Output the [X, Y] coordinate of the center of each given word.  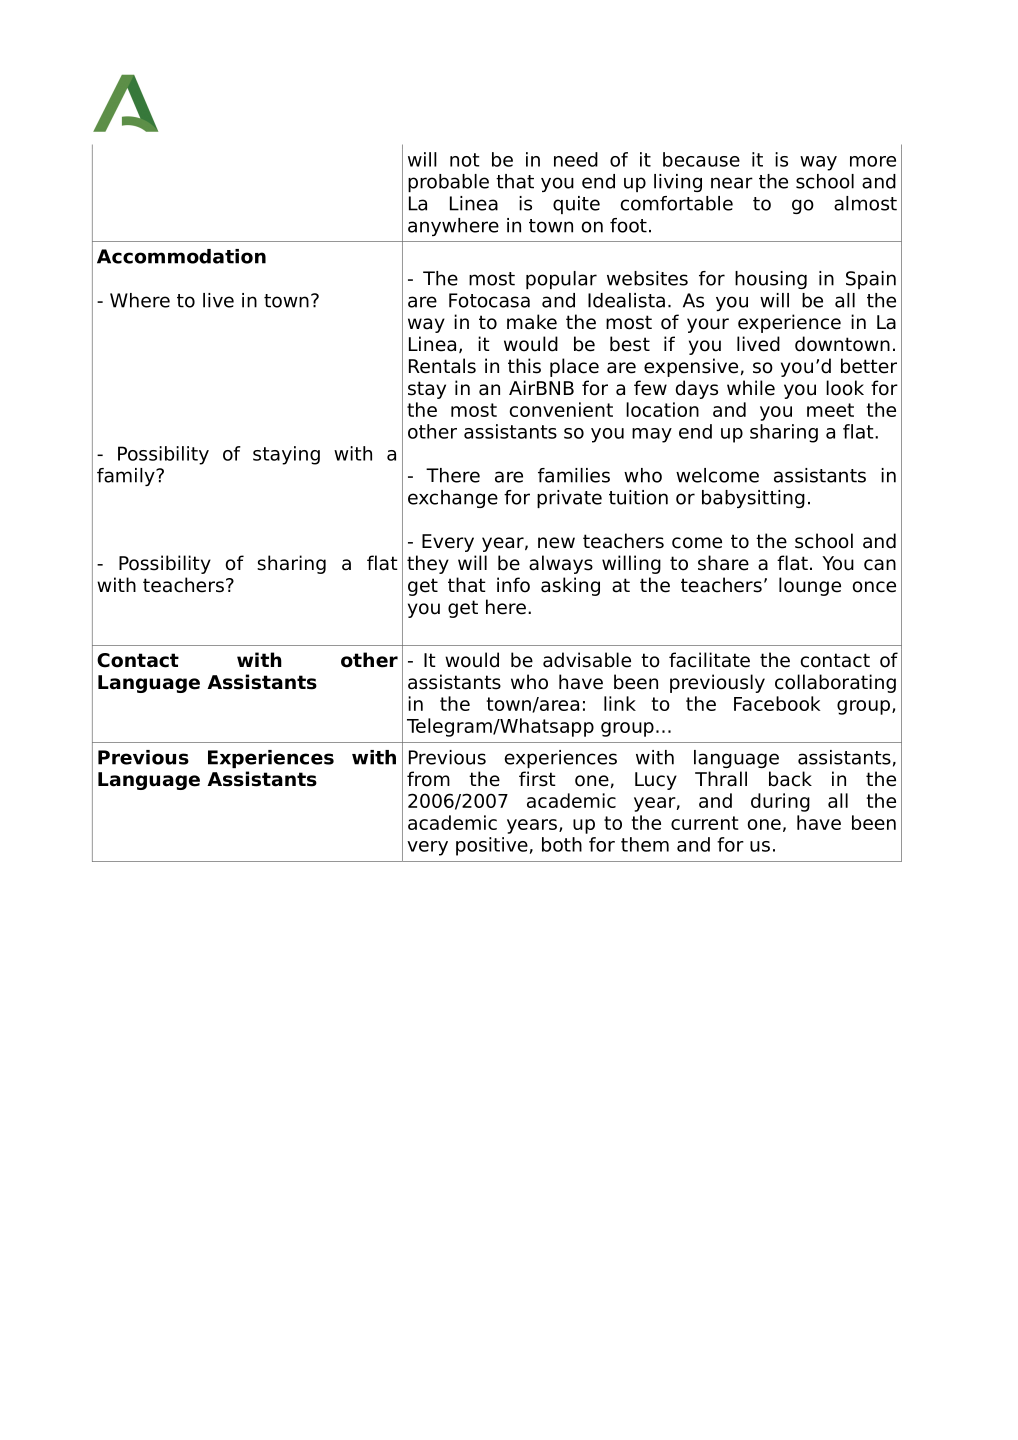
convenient [561, 409]
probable [448, 183]
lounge [810, 586]
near [732, 183]
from [428, 779]
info [513, 585]
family [127, 477]
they [428, 564]
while [751, 388]
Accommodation [181, 256]
